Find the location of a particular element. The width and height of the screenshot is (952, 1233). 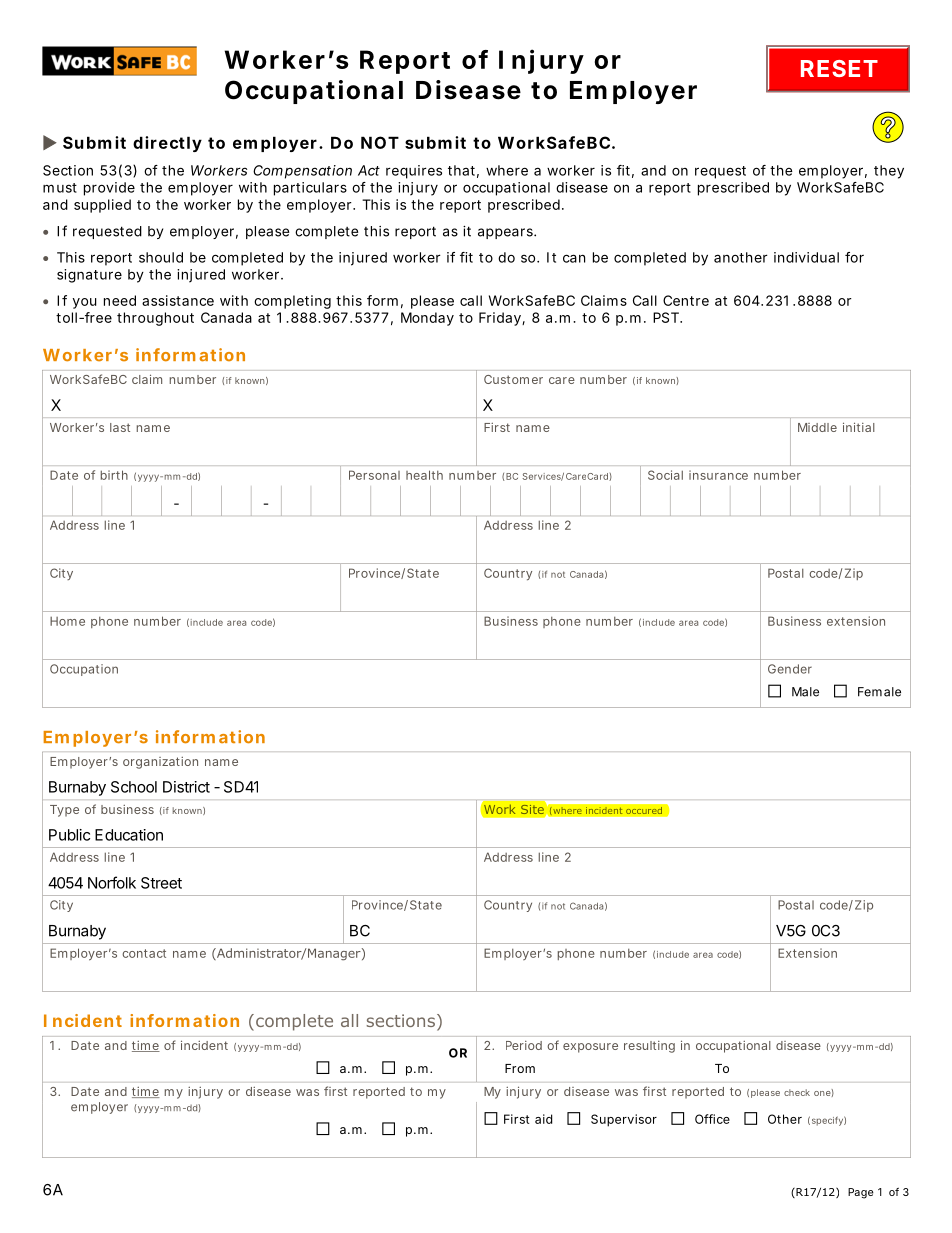

aid is located at coordinates (543, 1119).
